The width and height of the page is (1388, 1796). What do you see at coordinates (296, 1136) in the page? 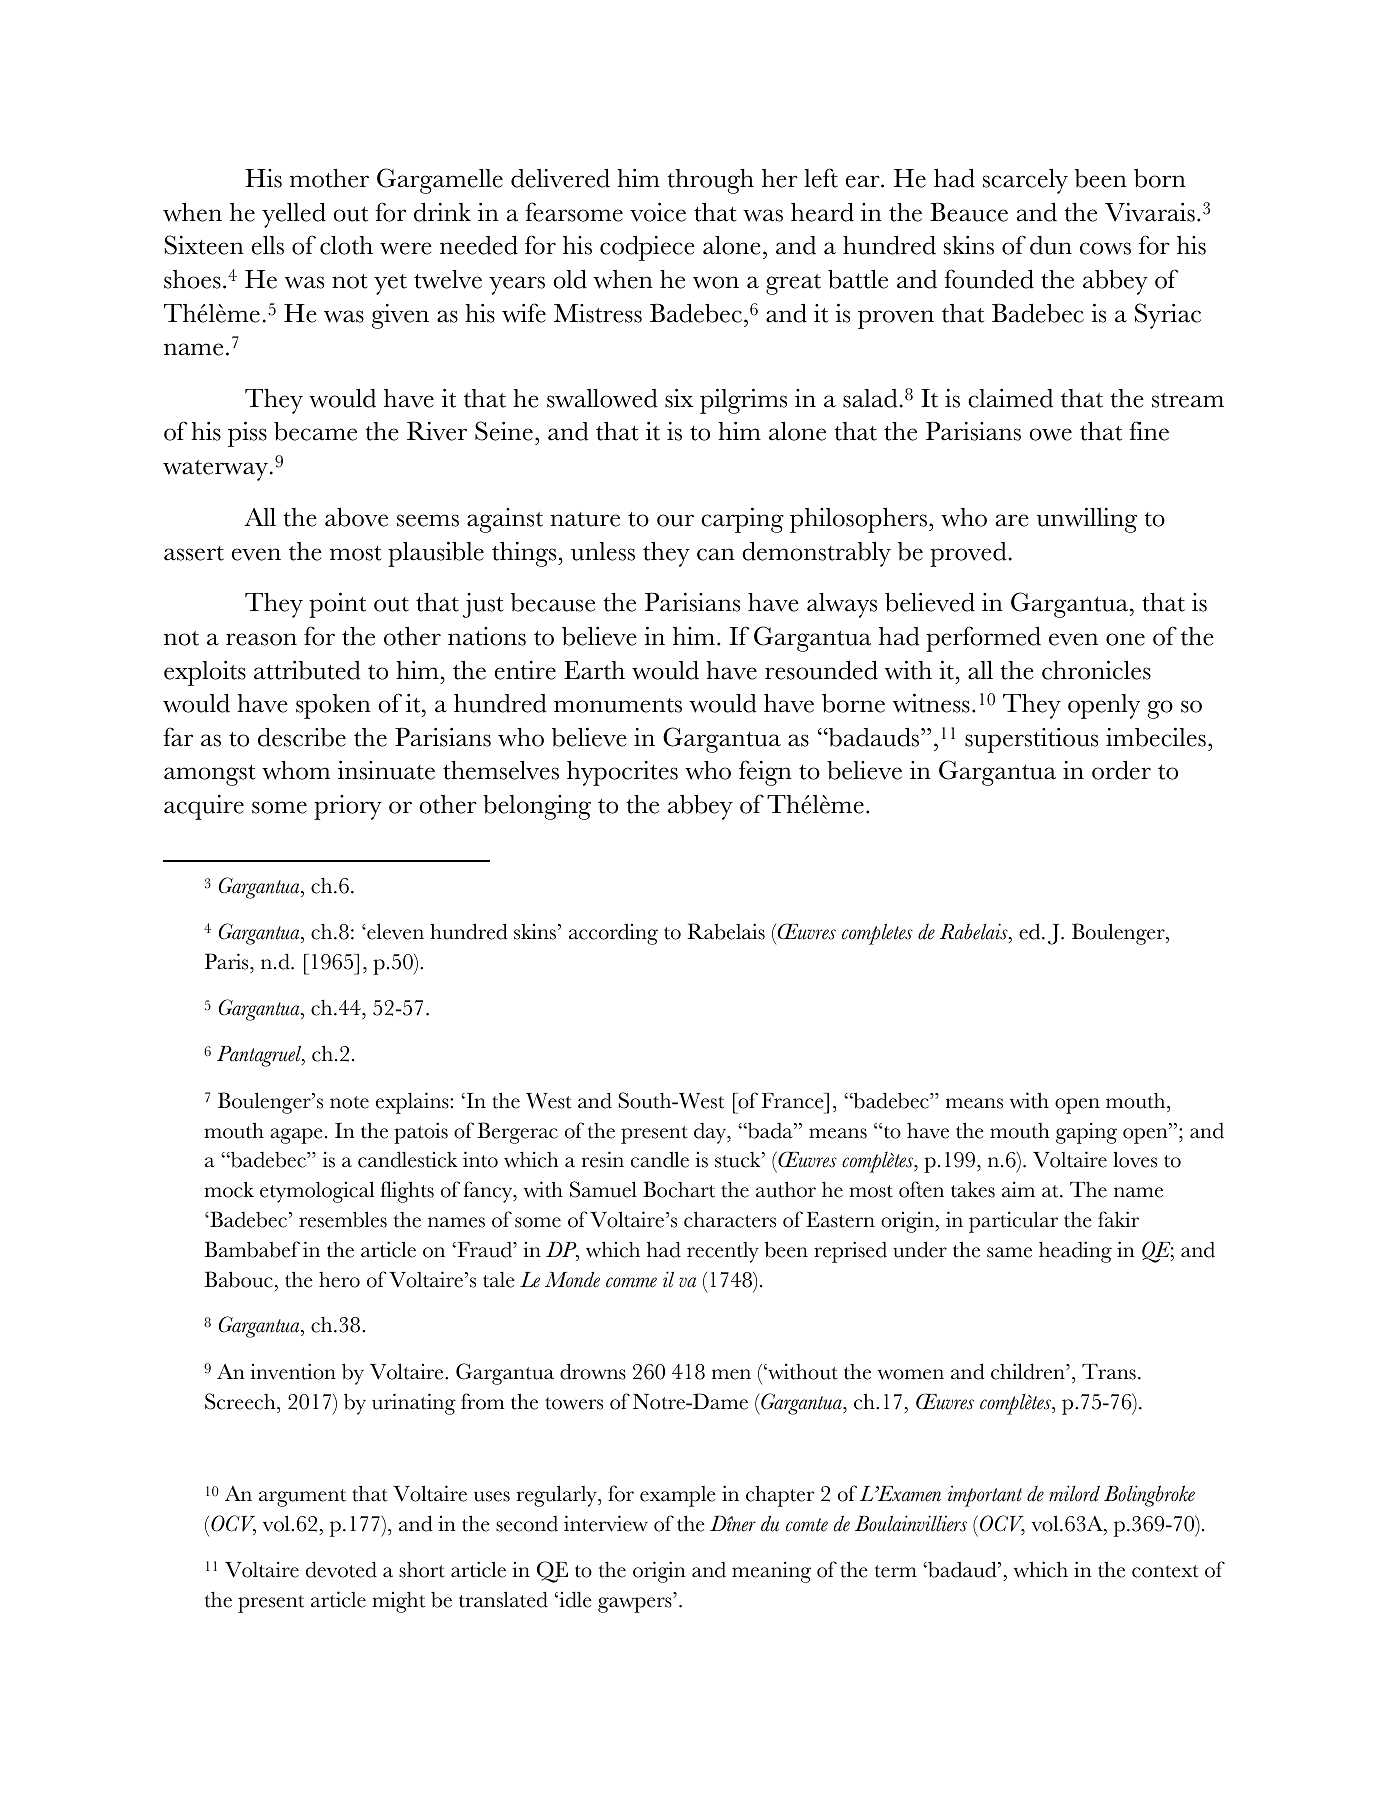
I see `agape` at bounding box center [296, 1136].
